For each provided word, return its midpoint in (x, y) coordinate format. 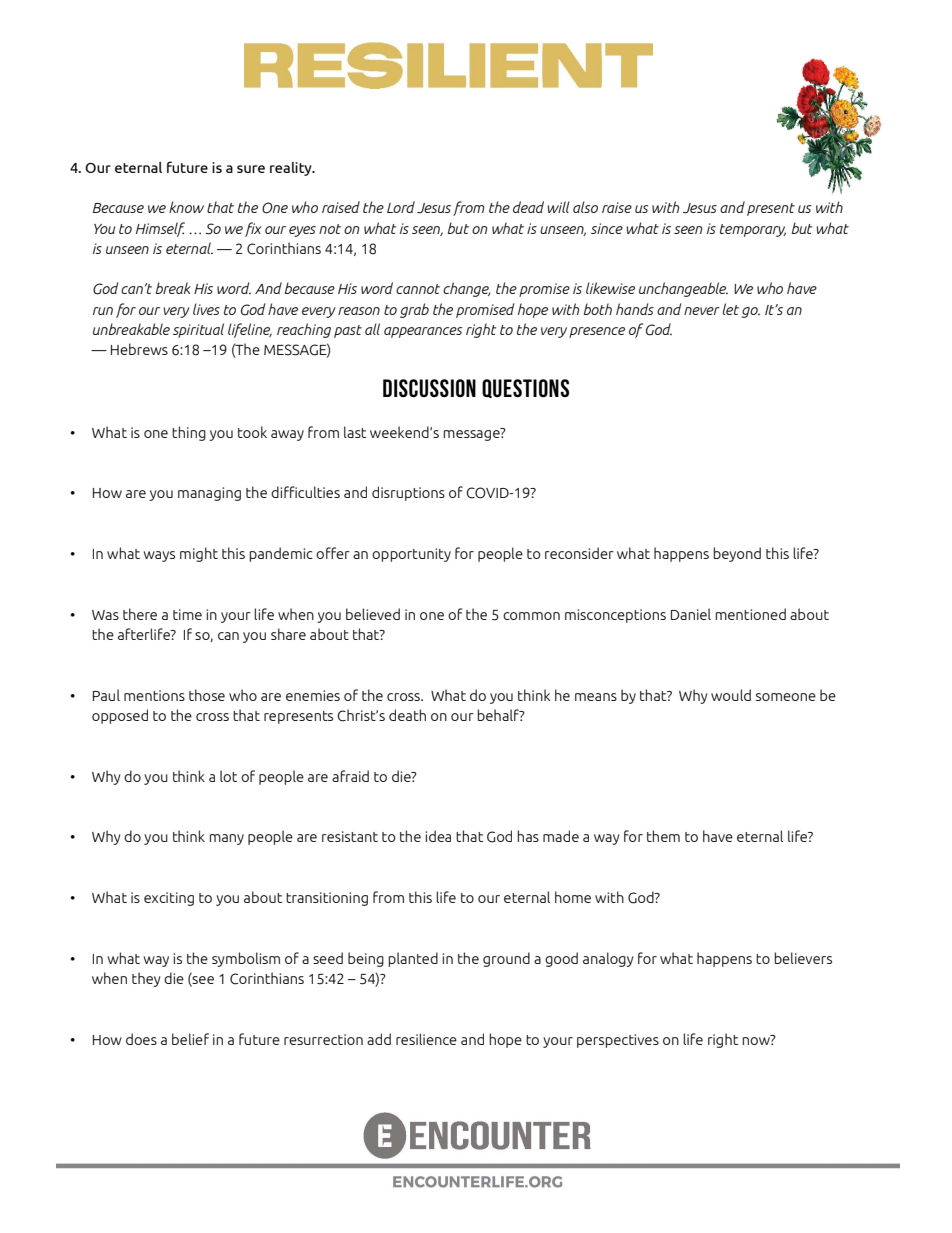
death (407, 715)
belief (190, 1039)
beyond (737, 554)
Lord (401, 207)
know (186, 207)
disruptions (408, 493)
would (731, 695)
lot (228, 776)
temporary (753, 230)
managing (209, 494)
